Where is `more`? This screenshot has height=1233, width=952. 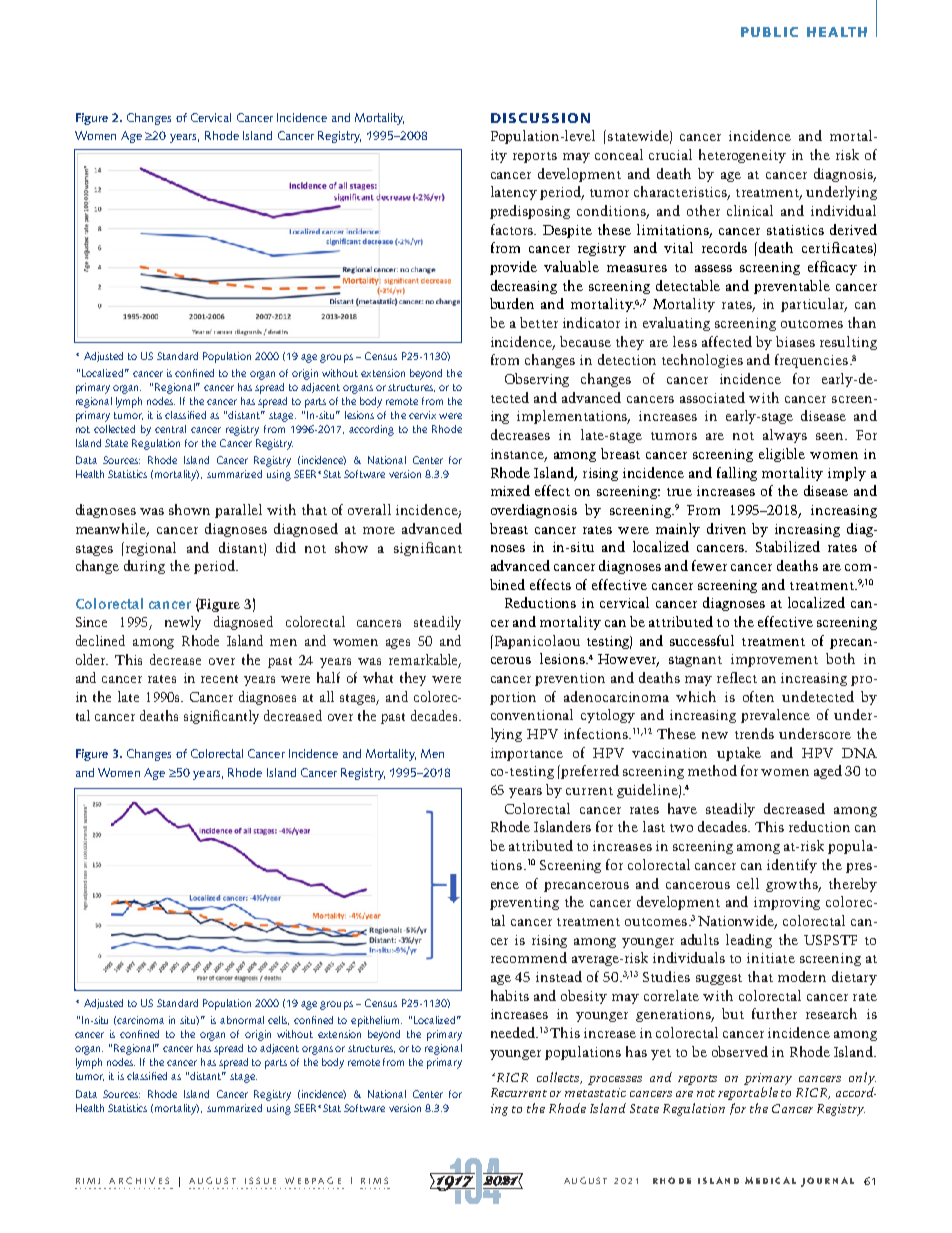
more is located at coordinates (379, 530).
